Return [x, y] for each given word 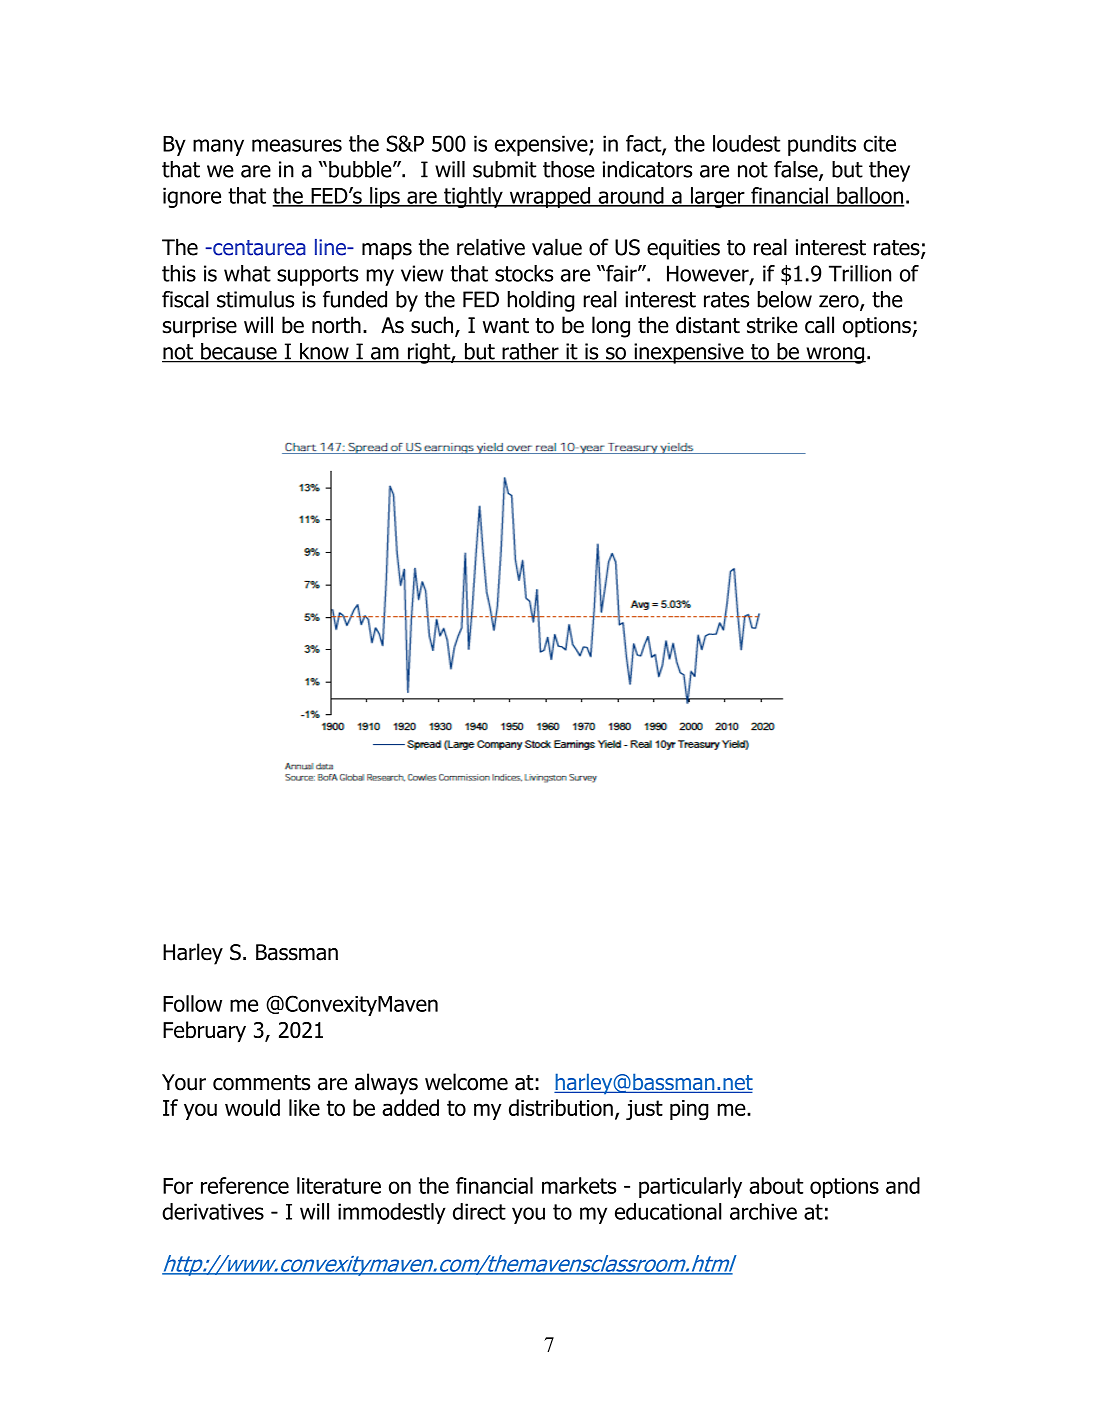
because [239, 352]
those [569, 169]
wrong [835, 355]
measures [297, 145]
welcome [466, 1082]
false [797, 170]
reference [245, 1185]
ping [689, 1110]
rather [530, 352]
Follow [192, 1003]
